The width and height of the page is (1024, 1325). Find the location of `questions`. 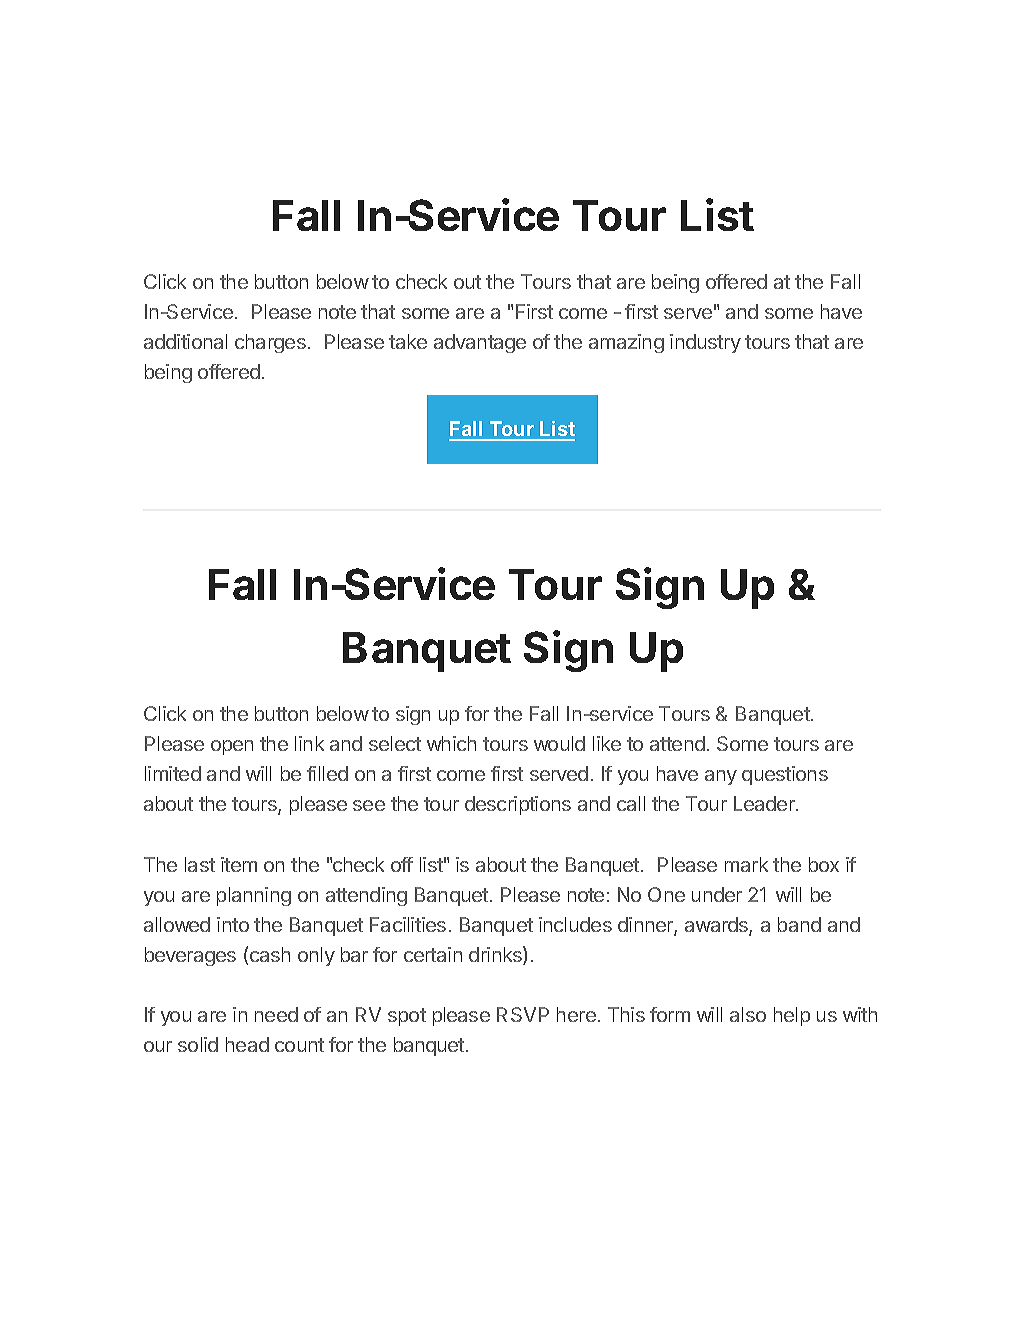

questions is located at coordinates (785, 775).
